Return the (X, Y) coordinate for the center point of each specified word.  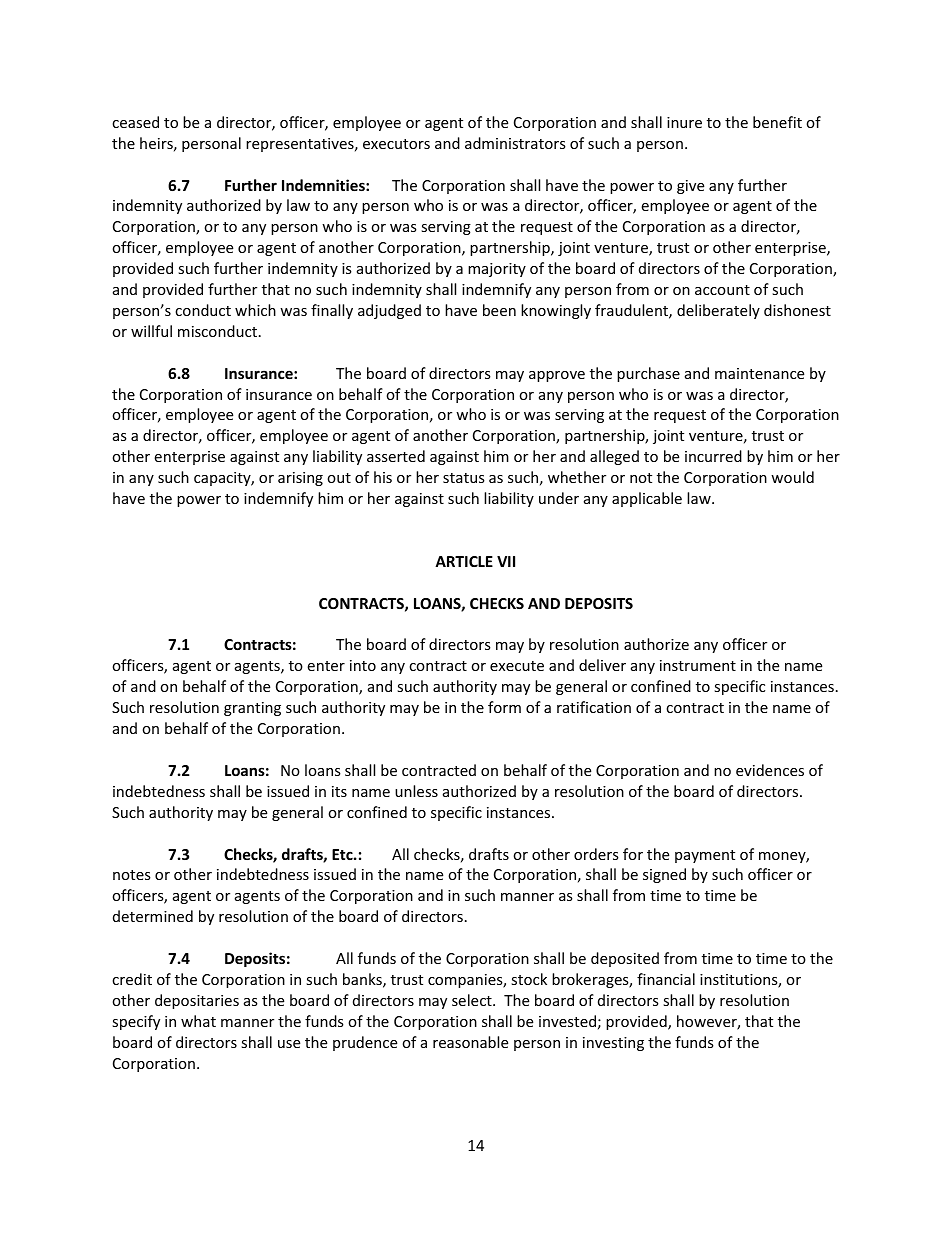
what (198, 1021)
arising (300, 479)
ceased (135, 122)
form (504, 707)
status (464, 478)
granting (252, 709)
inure (684, 122)
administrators (515, 143)
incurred (713, 456)
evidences (770, 770)
